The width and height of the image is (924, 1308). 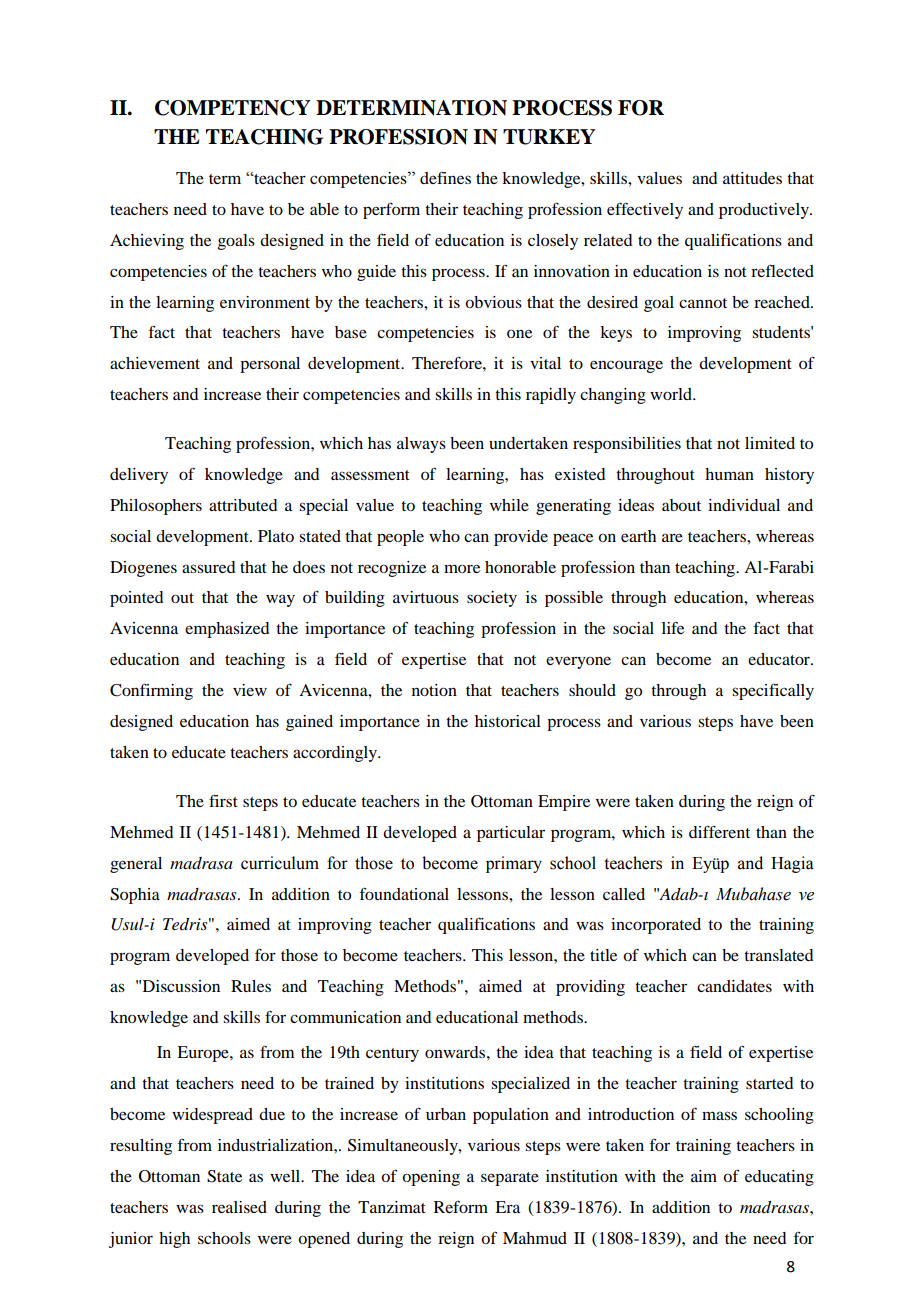 What do you see at coordinates (773, 692) in the image?
I see `specifically` at bounding box center [773, 692].
